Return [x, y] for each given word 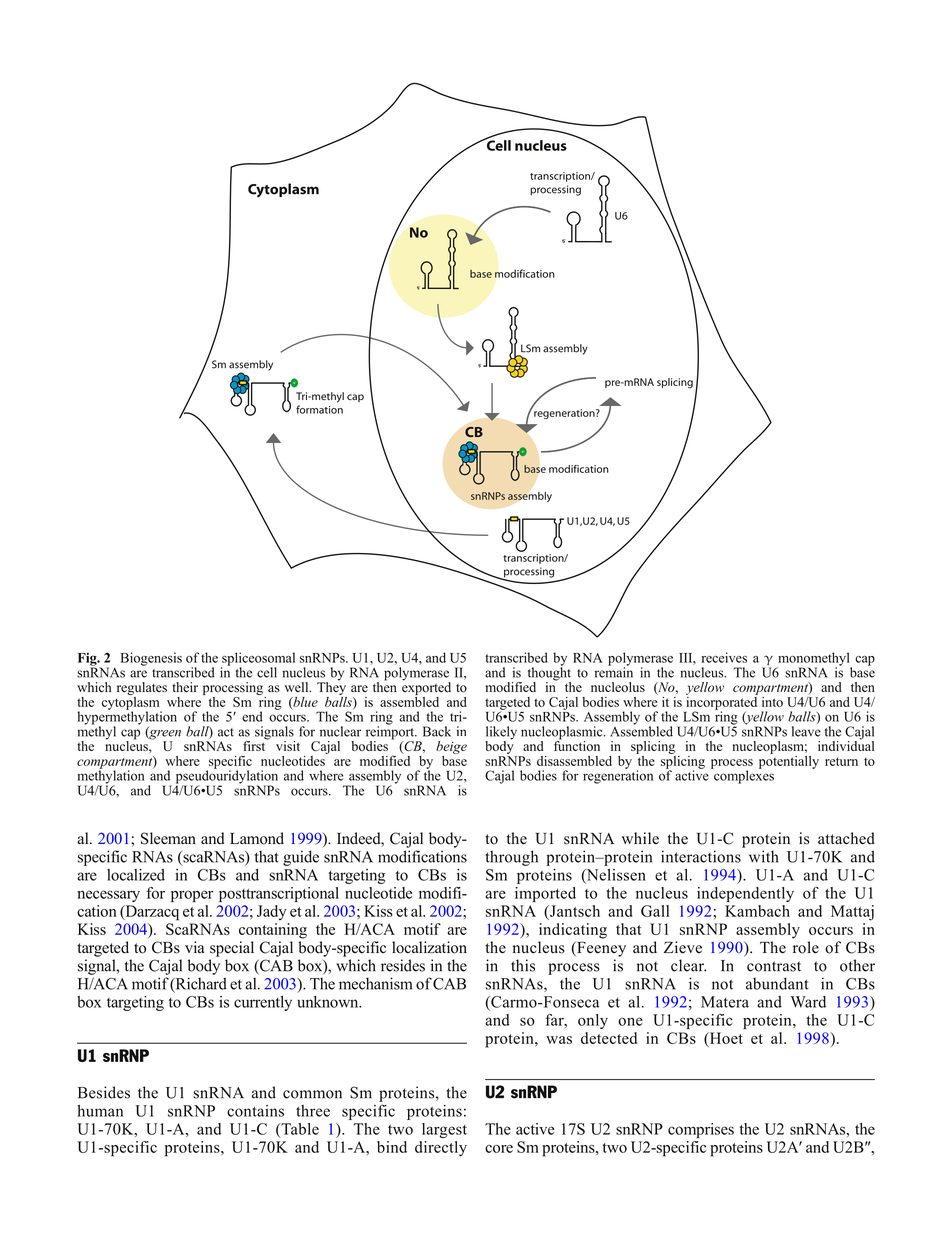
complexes [743, 776]
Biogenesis [151, 659]
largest [444, 1130]
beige [451, 747]
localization [429, 947]
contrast [774, 966]
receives [724, 657]
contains [255, 1111]
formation [319, 409]
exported [426, 687]
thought [549, 674]
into [772, 702]
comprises [701, 1130]
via [194, 947]
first [255, 745]
